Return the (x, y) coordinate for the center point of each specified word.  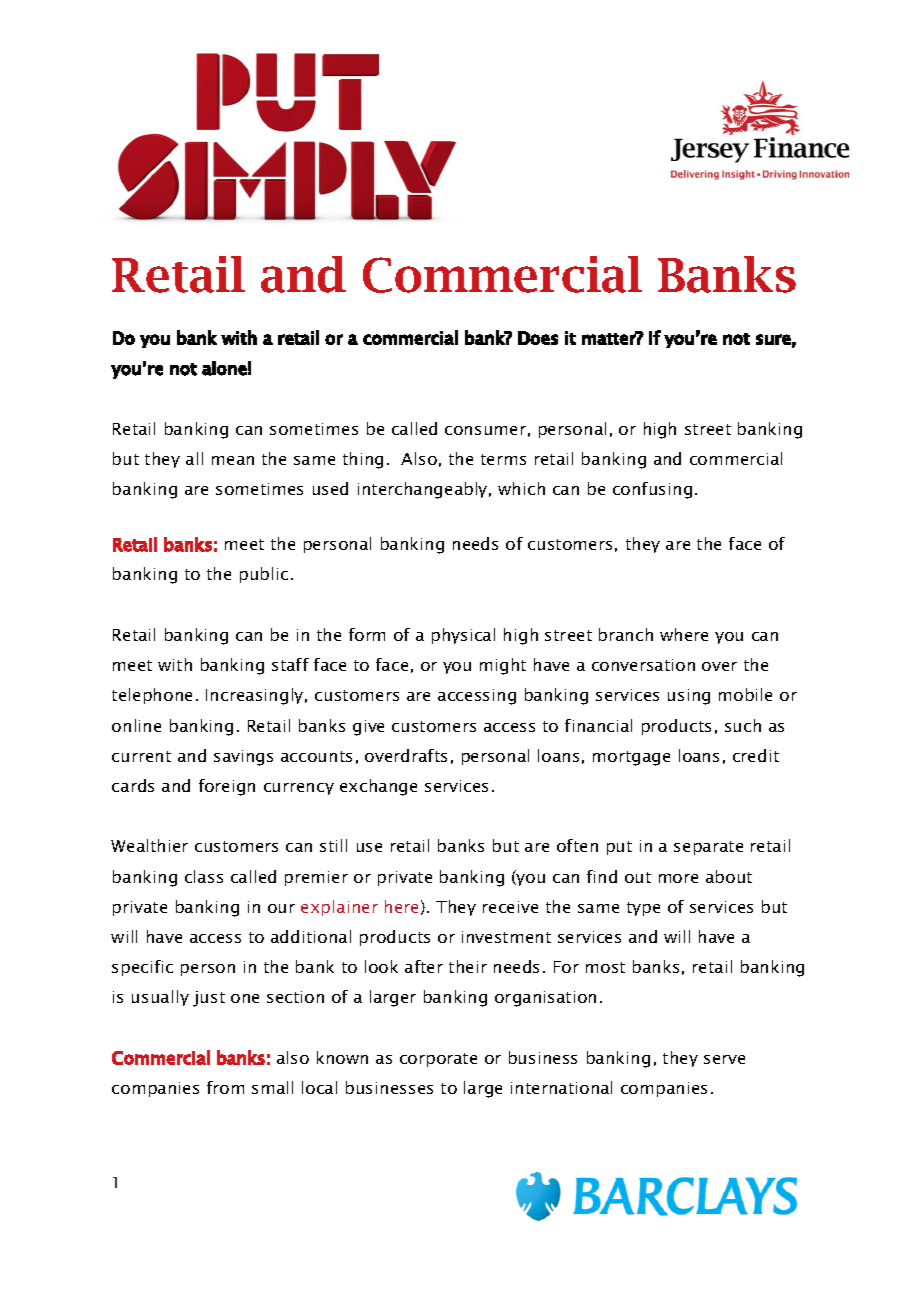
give (368, 728)
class (204, 876)
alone (224, 368)
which (521, 488)
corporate (438, 1060)
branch (626, 634)
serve (724, 1059)
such (743, 725)
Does (538, 338)
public (264, 575)
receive (510, 907)
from (225, 1087)
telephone (152, 696)
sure (773, 339)
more (678, 878)
